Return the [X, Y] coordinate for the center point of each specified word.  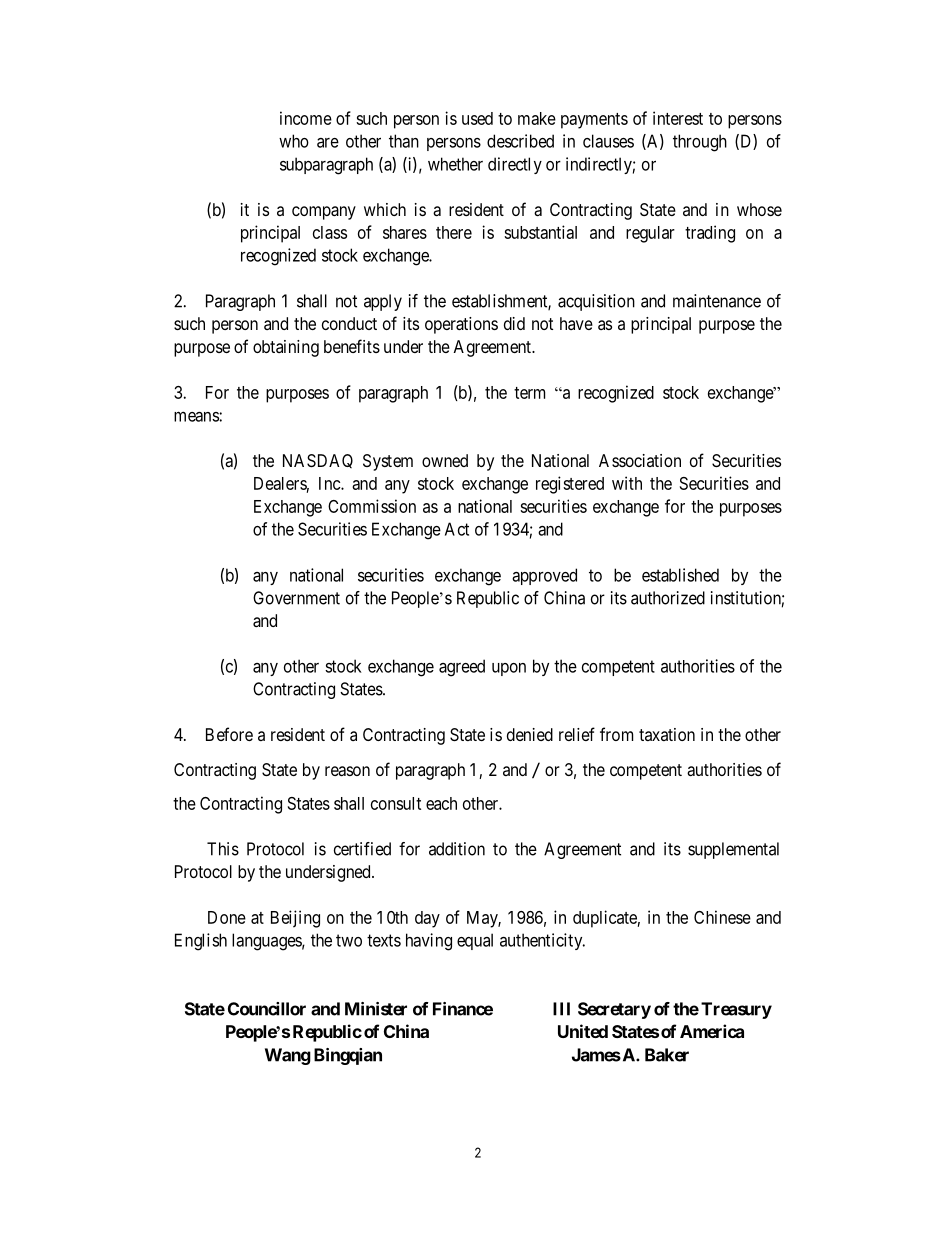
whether [455, 164]
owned [445, 460]
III [561, 1009]
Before [229, 734]
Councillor [267, 1009]
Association [640, 460]
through [700, 143]
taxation [667, 734]
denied [530, 734]
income [306, 118]
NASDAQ [318, 461]
